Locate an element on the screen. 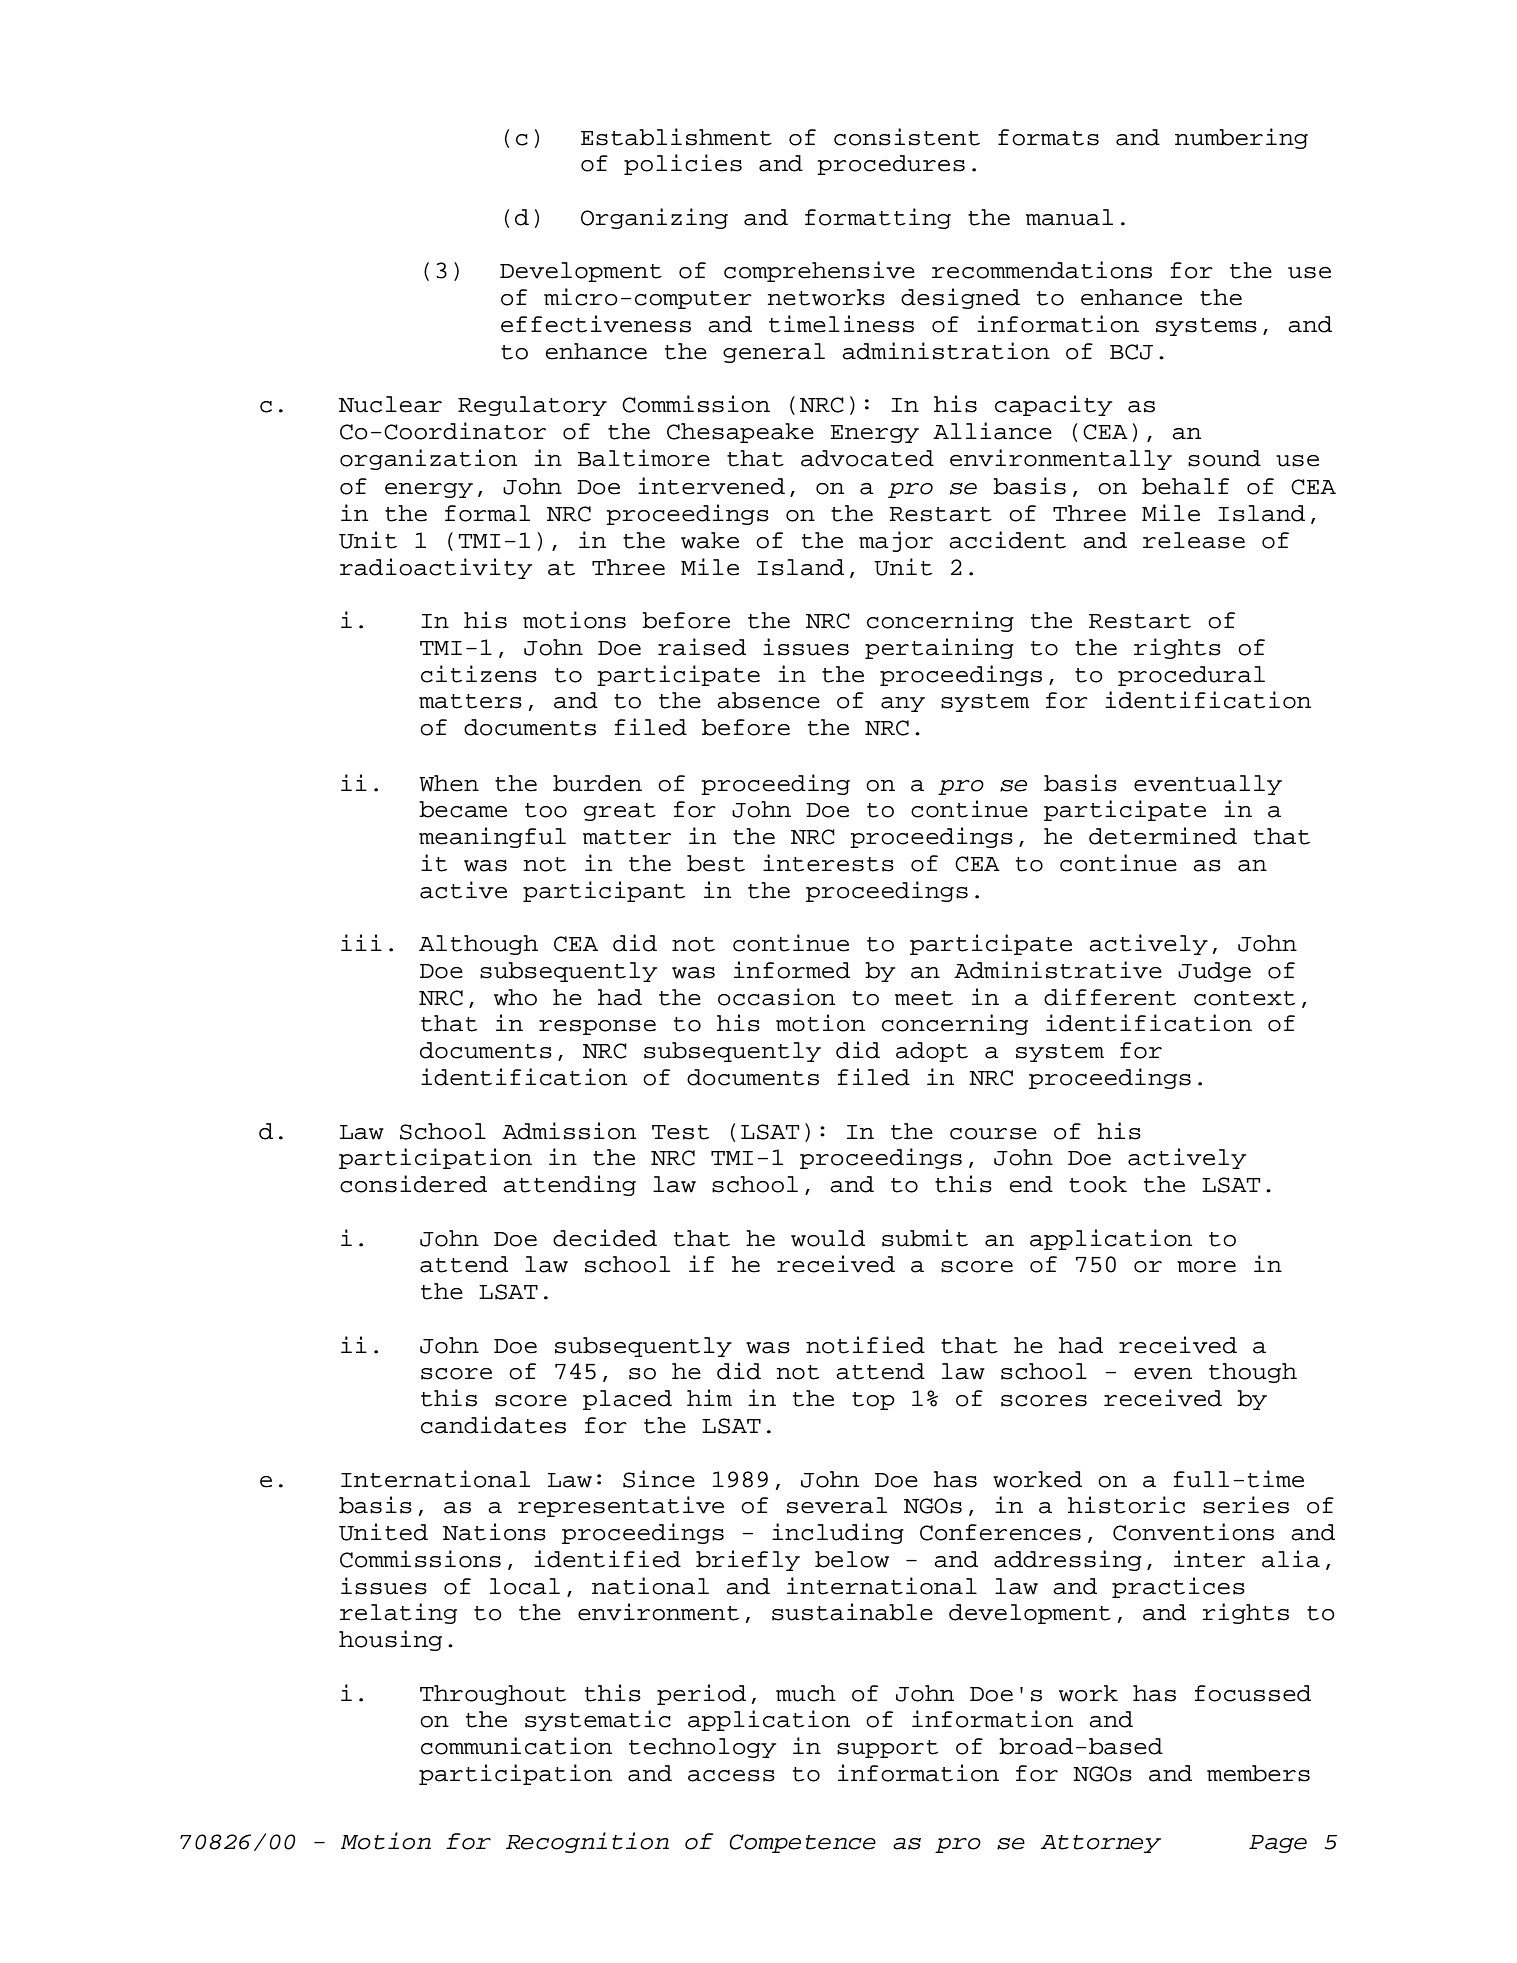  communication is located at coordinates (516, 1746).
